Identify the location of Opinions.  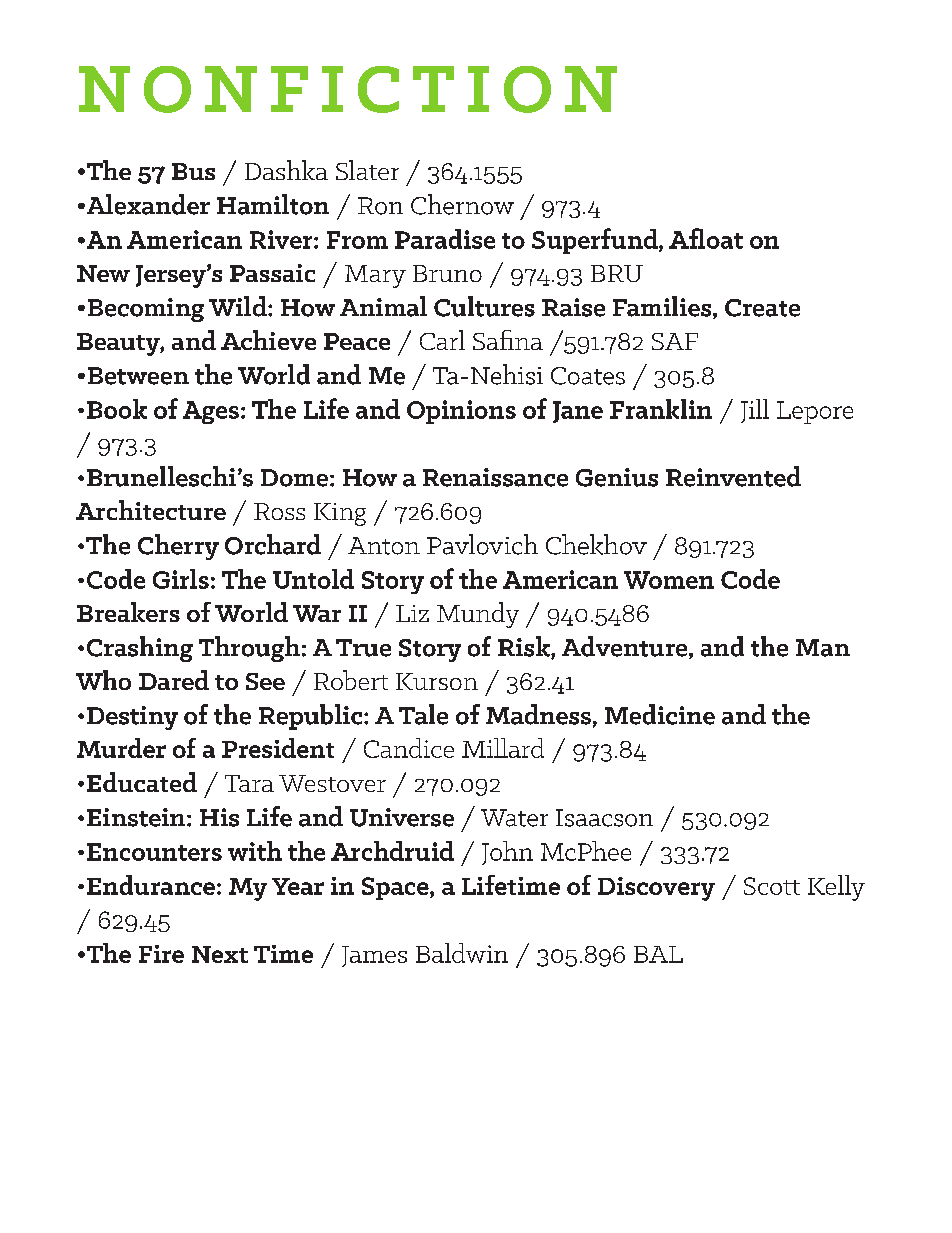
(461, 412).
